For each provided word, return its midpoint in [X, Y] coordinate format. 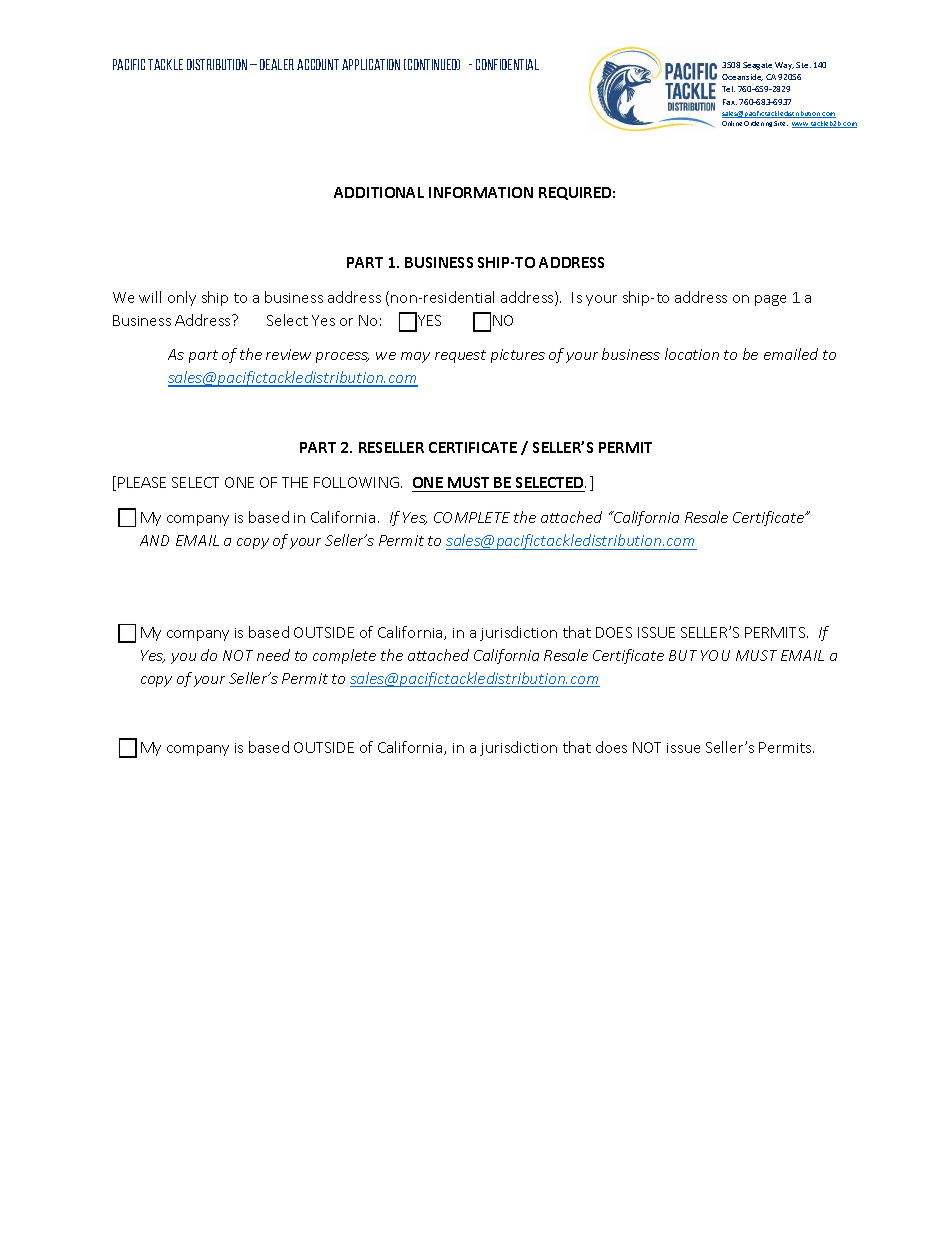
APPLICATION [371, 64]
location [692, 354]
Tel [728, 89]
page [770, 300]
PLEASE [142, 482]
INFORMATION [481, 192]
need [273, 655]
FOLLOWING [356, 482]
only [182, 298]
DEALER [277, 64]
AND [154, 540]
